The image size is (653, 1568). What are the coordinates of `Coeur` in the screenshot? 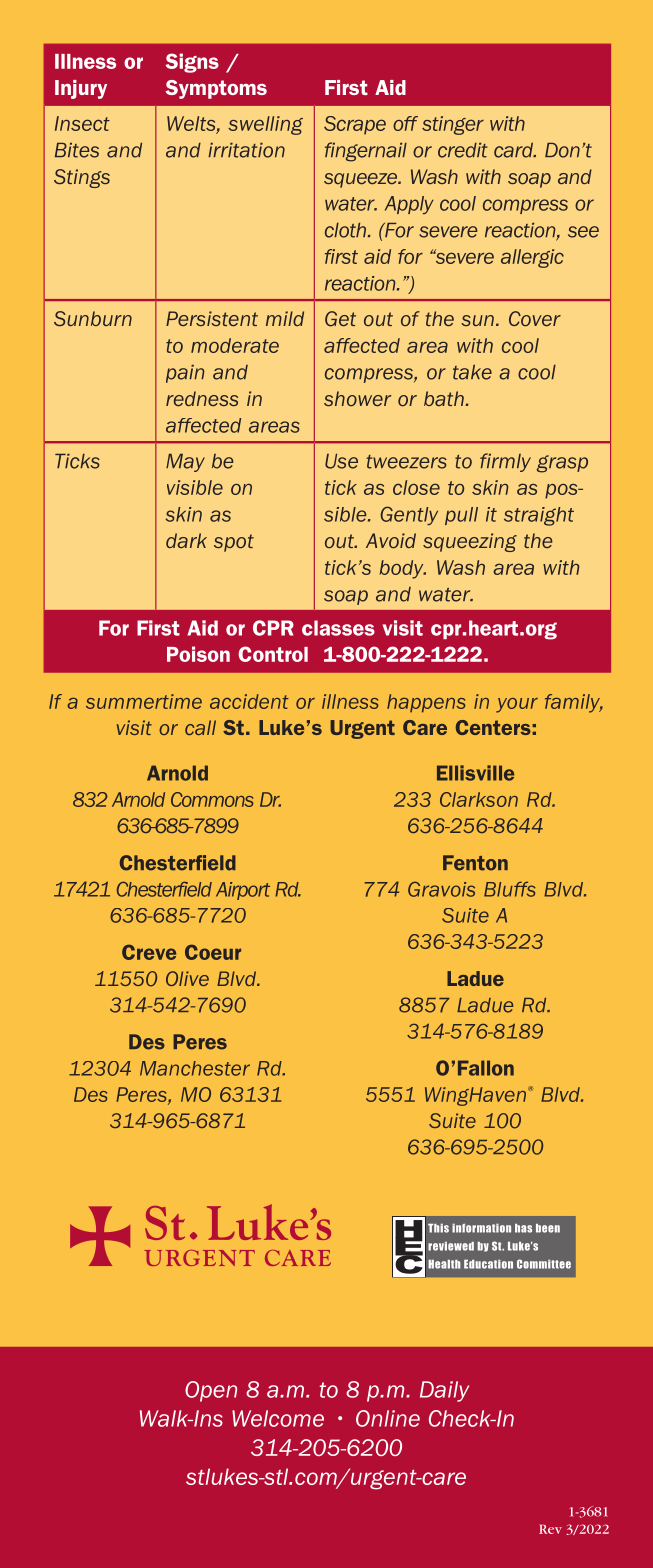 It's located at (213, 952).
